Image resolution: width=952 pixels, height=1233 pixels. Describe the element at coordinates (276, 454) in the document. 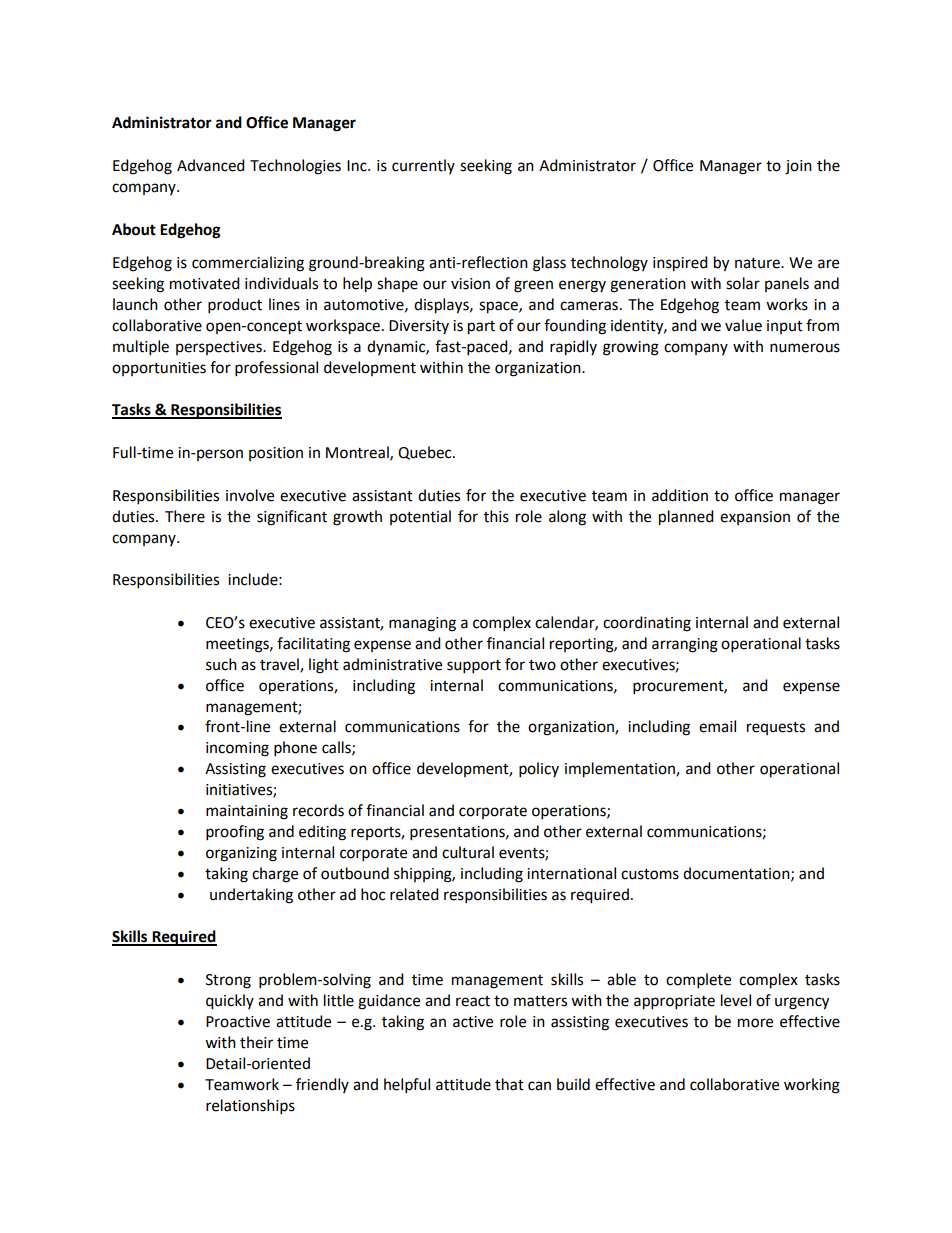

I see `position` at that location.
